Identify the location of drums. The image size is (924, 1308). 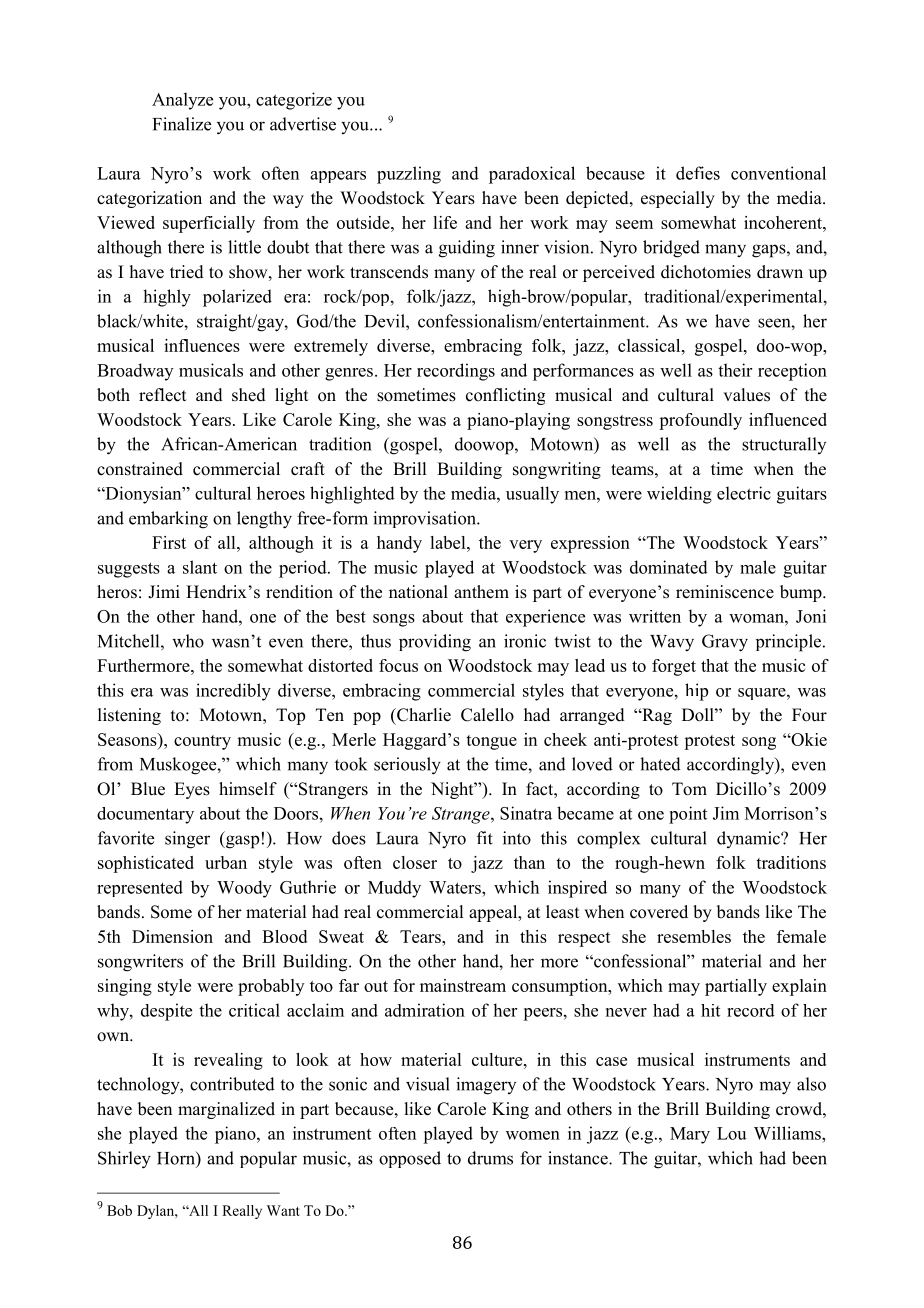
(490, 1158).
